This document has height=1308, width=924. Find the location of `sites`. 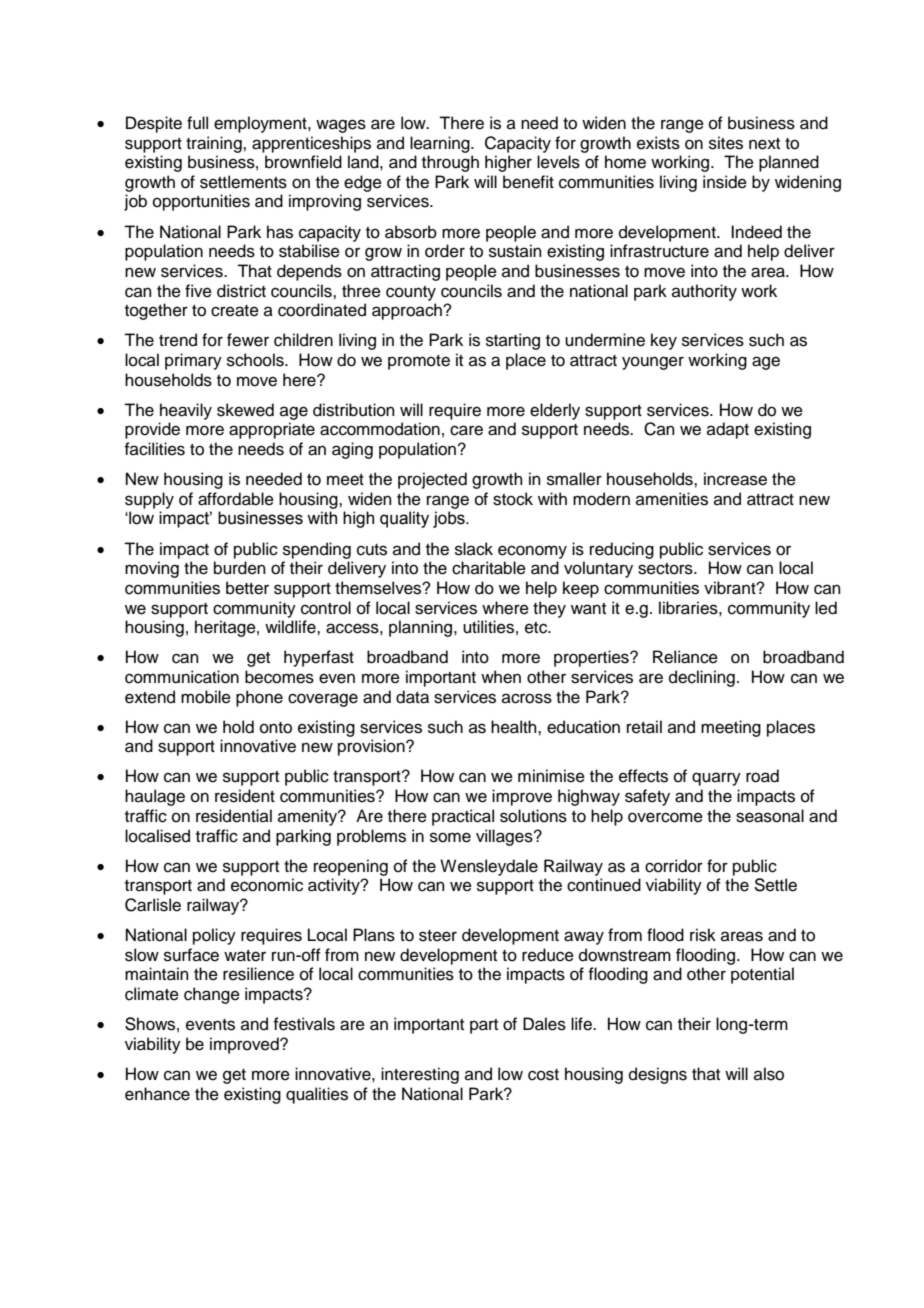

sites is located at coordinates (726, 143).
